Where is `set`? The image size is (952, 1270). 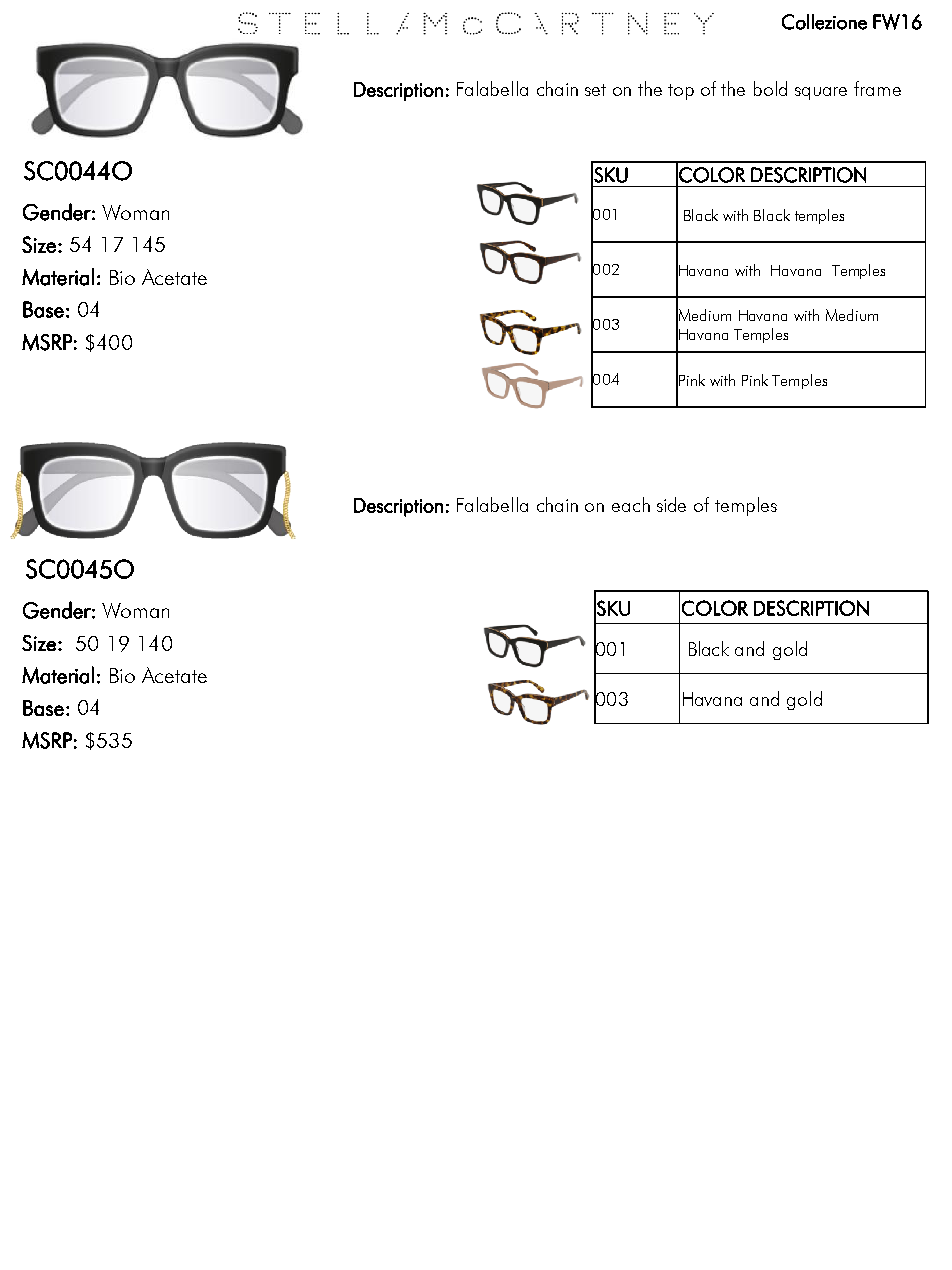
set is located at coordinates (595, 90).
